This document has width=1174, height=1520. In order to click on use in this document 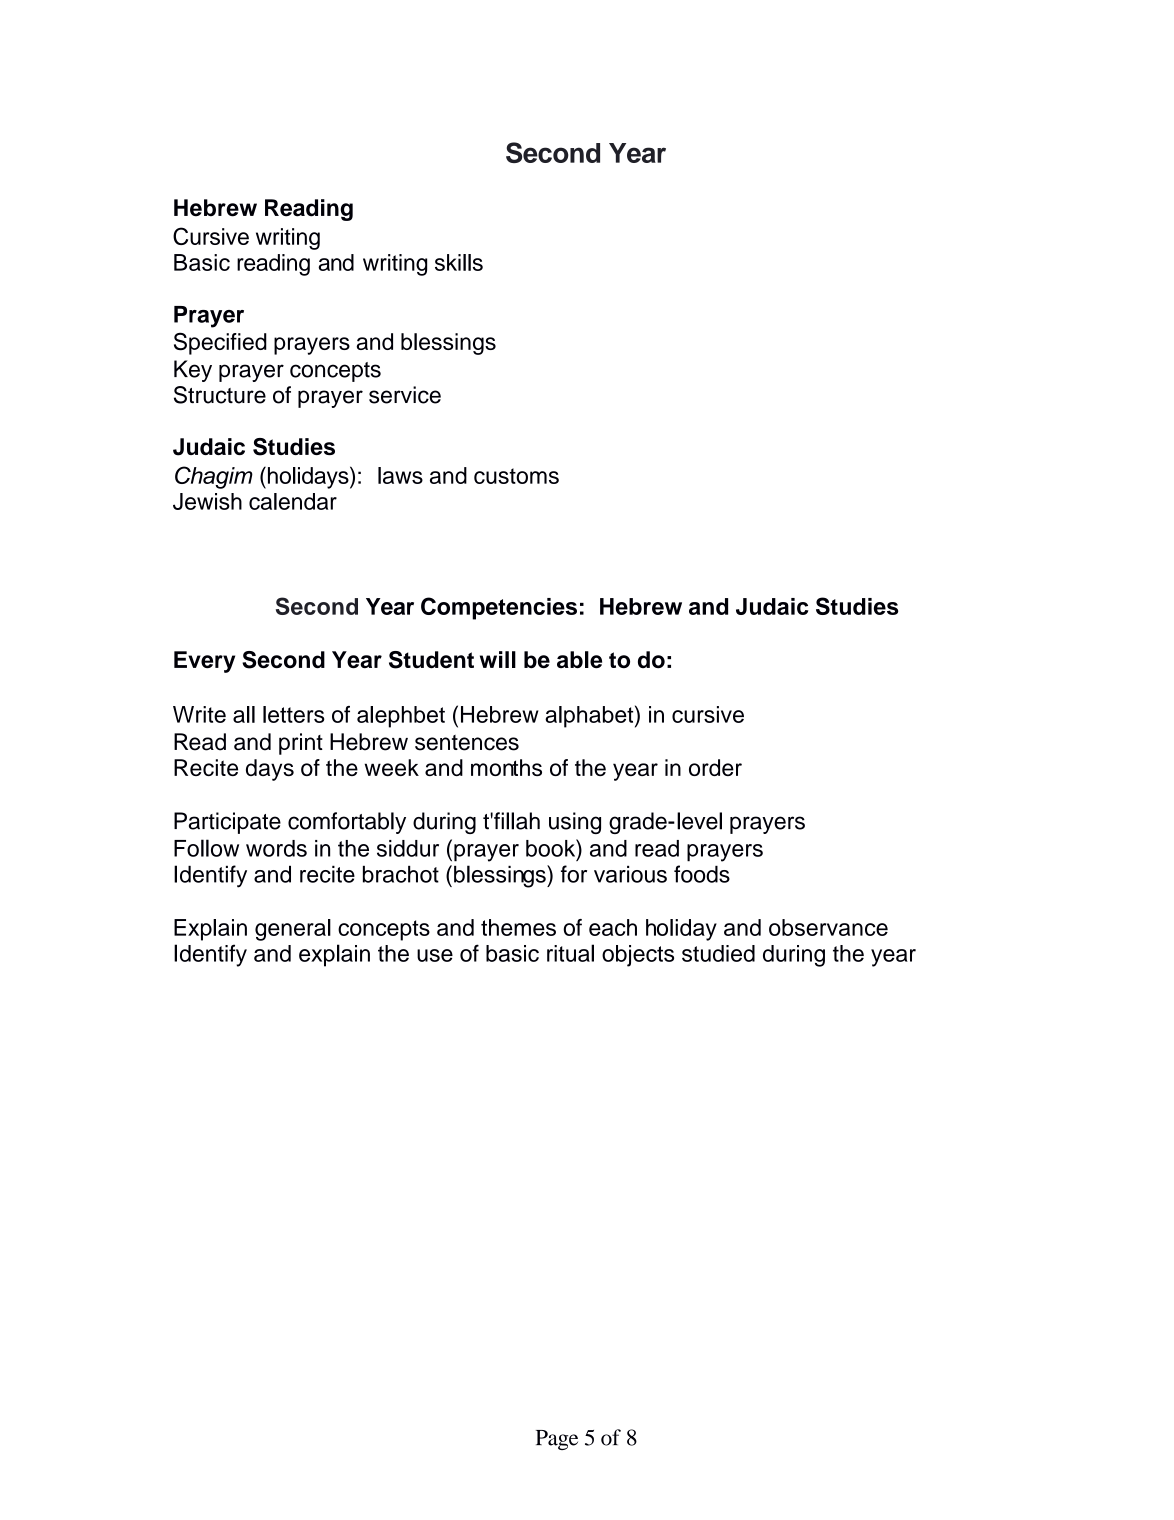, I will do `click(435, 955)`.
